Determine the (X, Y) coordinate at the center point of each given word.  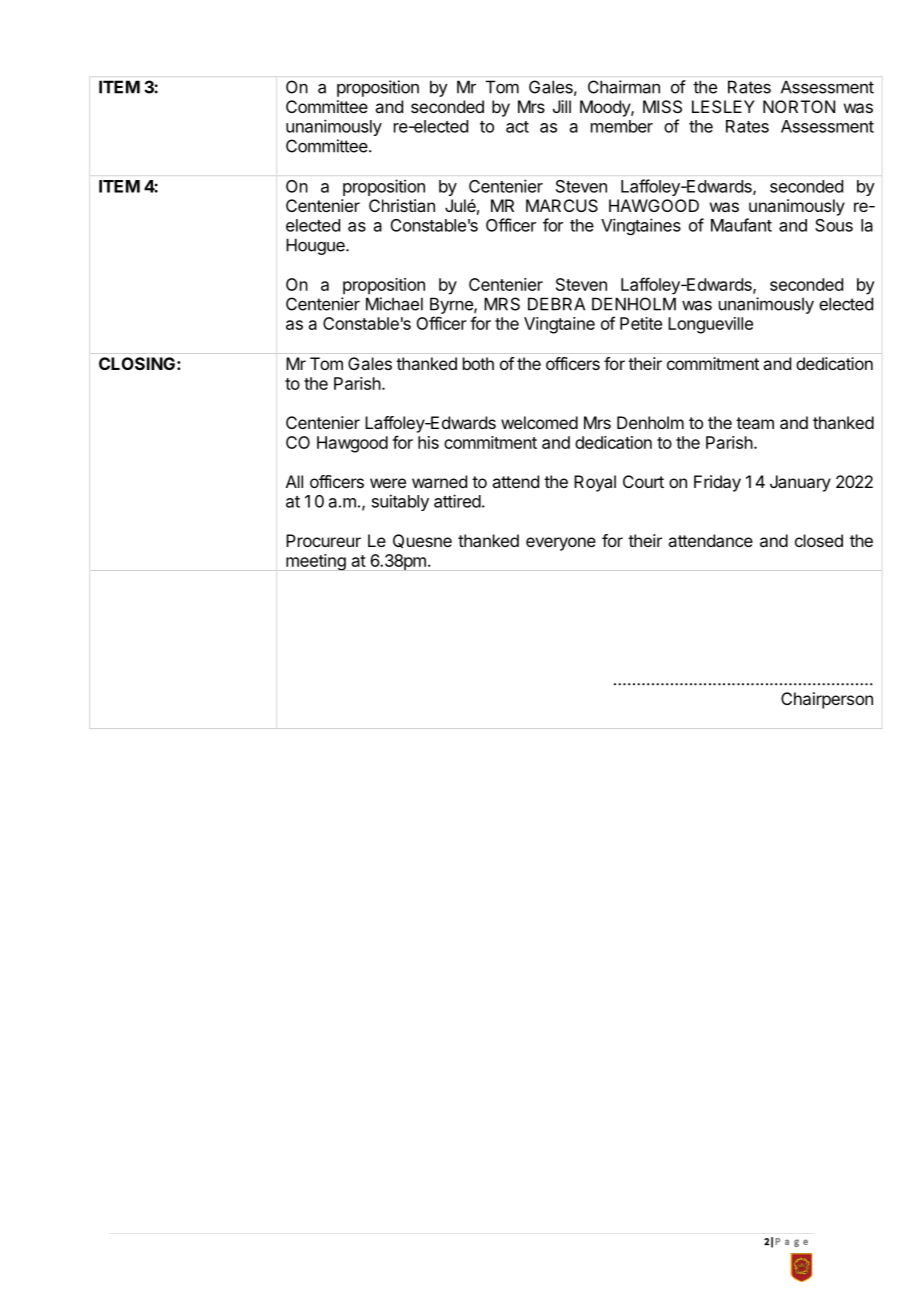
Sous (834, 225)
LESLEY (723, 106)
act (517, 127)
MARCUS (562, 205)
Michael (394, 304)
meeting (316, 562)
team (755, 423)
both (478, 363)
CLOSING (137, 363)
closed (819, 540)
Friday (717, 483)
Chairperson (827, 700)
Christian (402, 205)
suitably (400, 502)
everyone (561, 544)
